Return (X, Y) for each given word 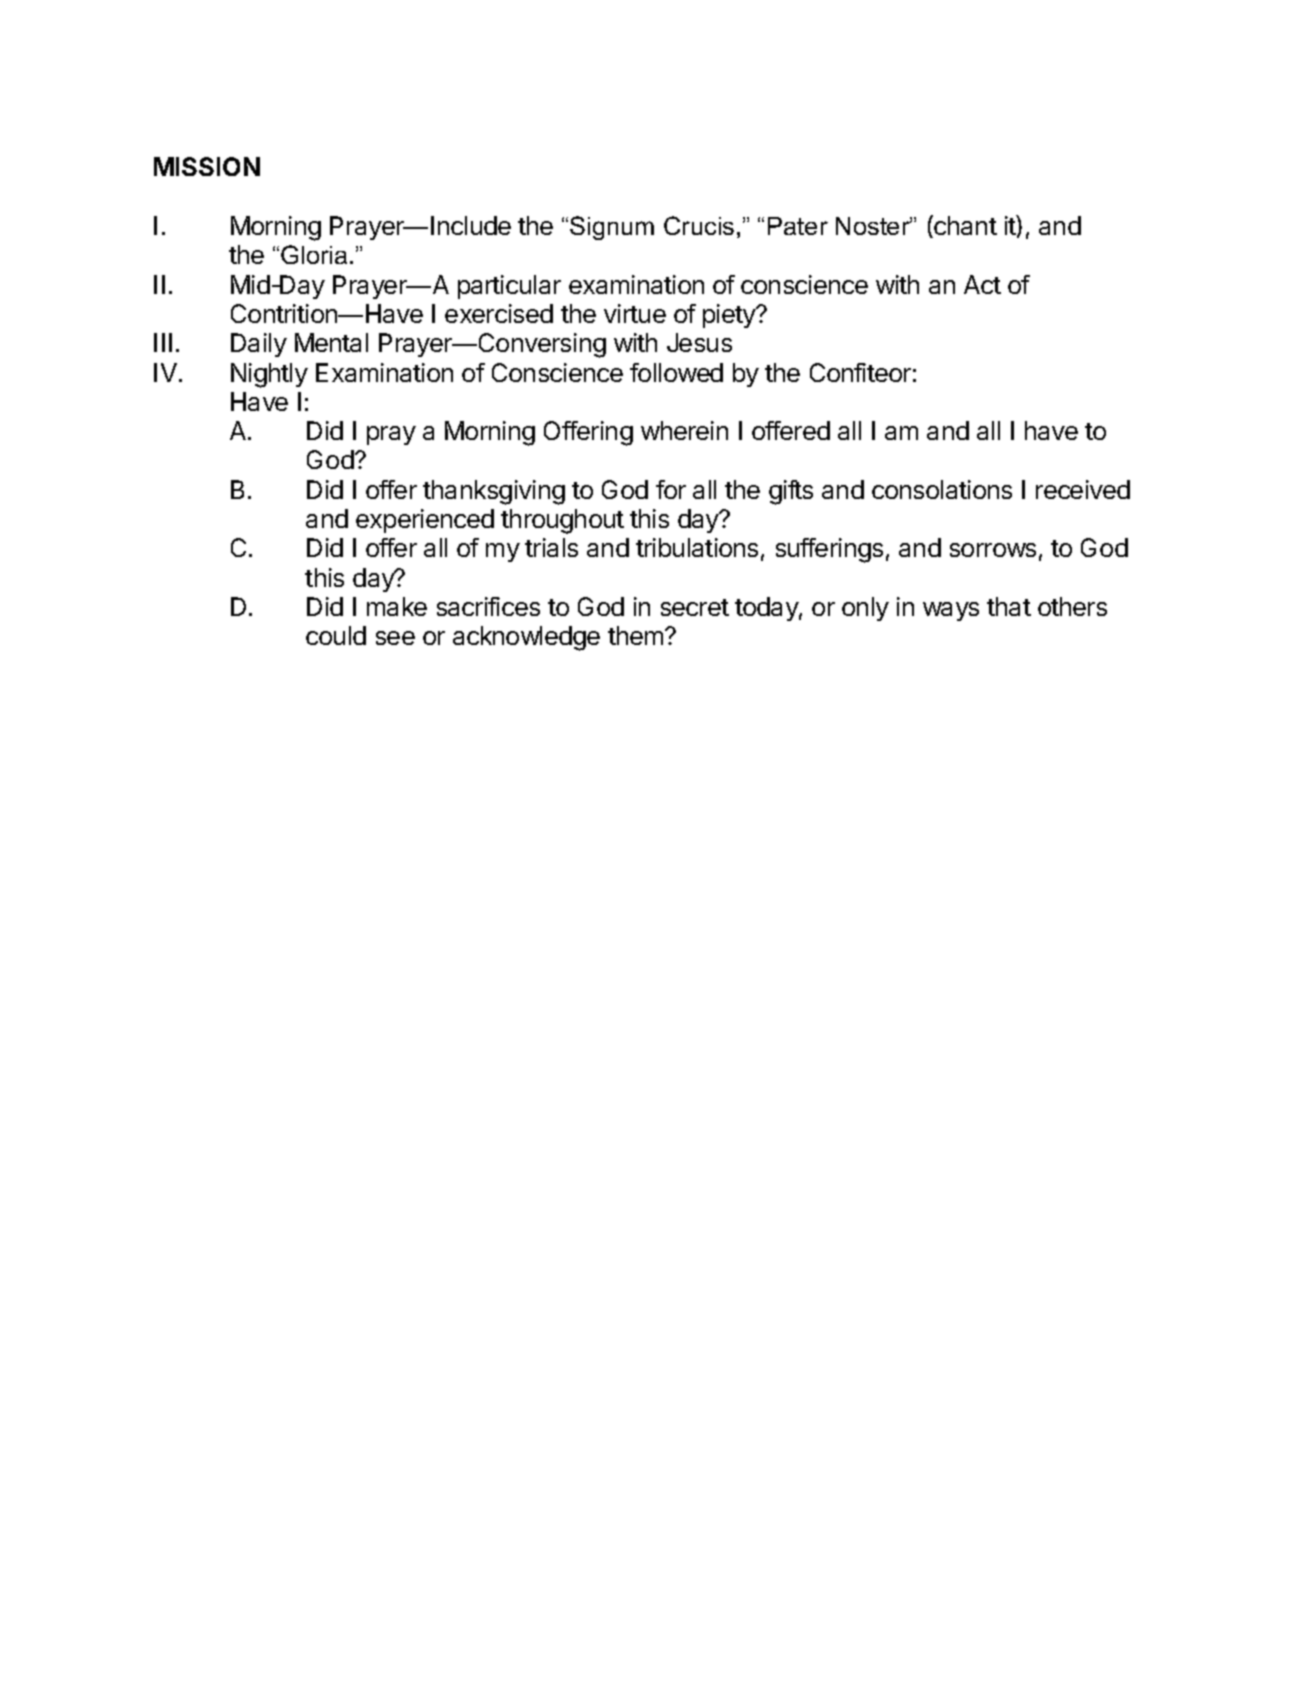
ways (951, 611)
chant (964, 226)
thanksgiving (494, 492)
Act (982, 284)
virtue (635, 313)
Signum (612, 228)
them (637, 635)
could (336, 635)
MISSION (207, 166)
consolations (942, 489)
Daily (259, 345)
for (671, 489)
